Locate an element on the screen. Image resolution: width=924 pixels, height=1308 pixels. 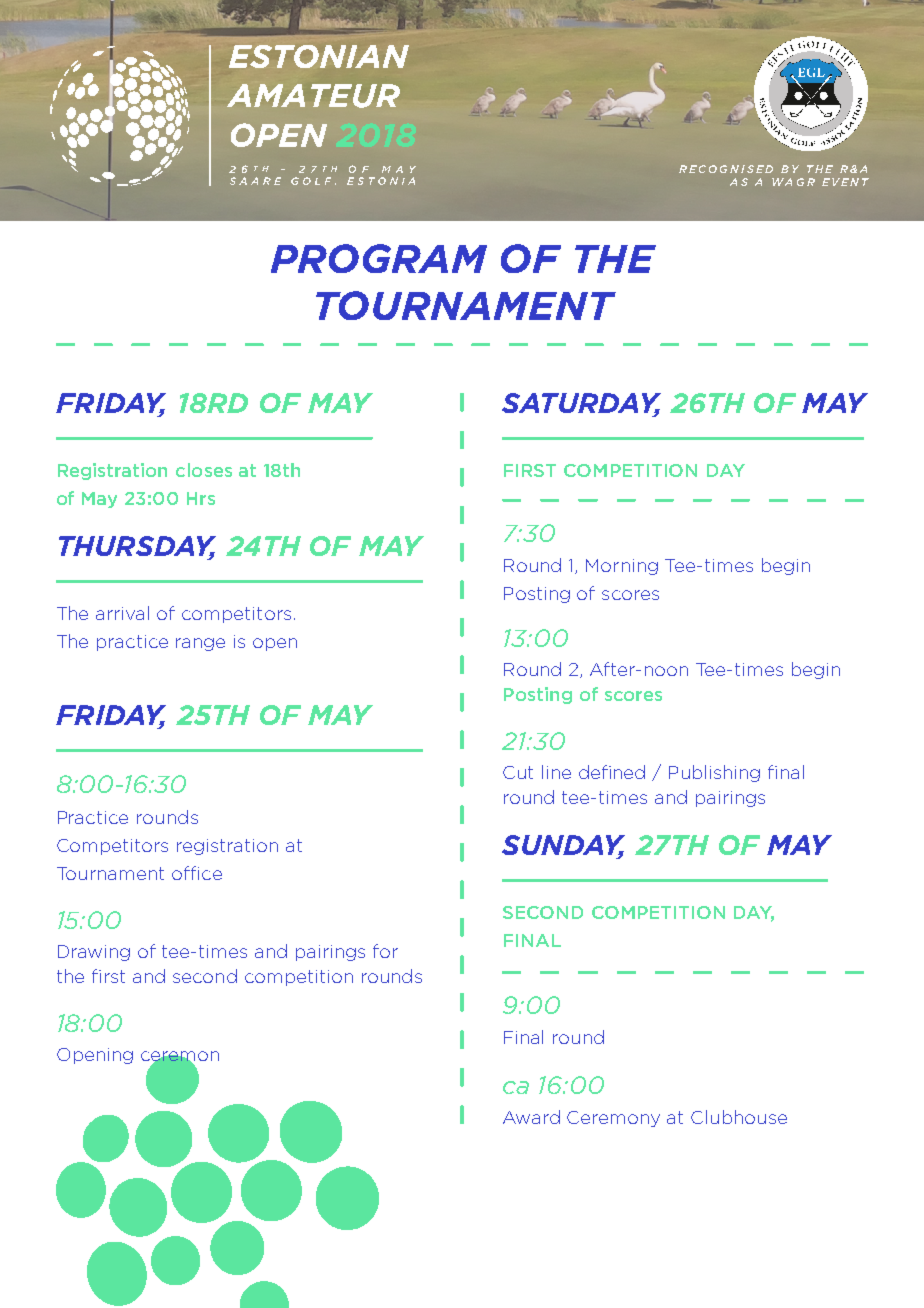
defined is located at coordinates (612, 772).
